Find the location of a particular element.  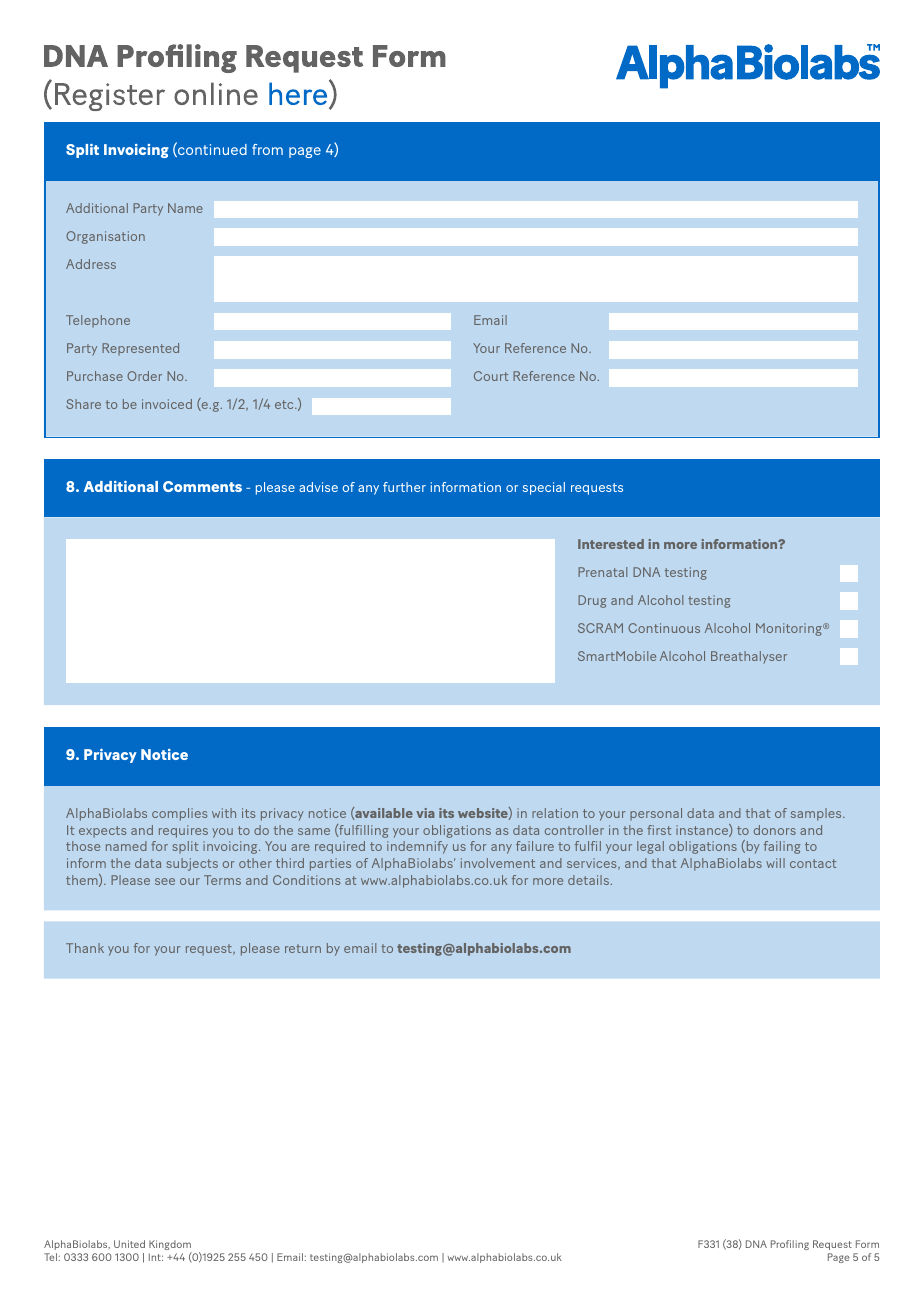

complies is located at coordinates (179, 814).
